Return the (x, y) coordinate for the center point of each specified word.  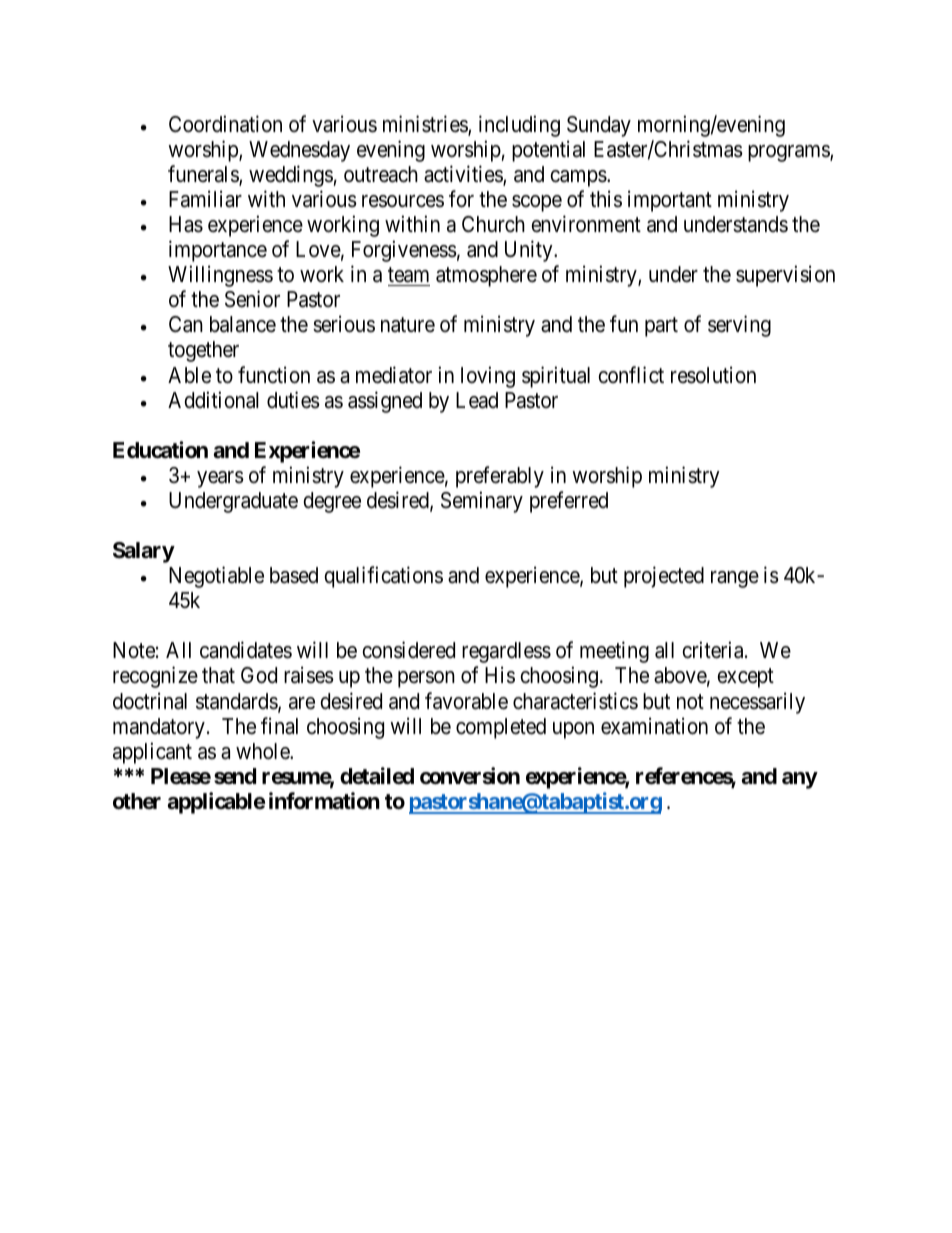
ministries (426, 125)
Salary (144, 552)
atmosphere (486, 276)
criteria (714, 650)
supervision (785, 276)
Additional (213, 400)
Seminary (482, 502)
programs (789, 153)
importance (218, 251)
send (235, 776)
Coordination (225, 124)
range (735, 579)
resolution (713, 375)
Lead (477, 400)
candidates (246, 650)
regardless (506, 652)
